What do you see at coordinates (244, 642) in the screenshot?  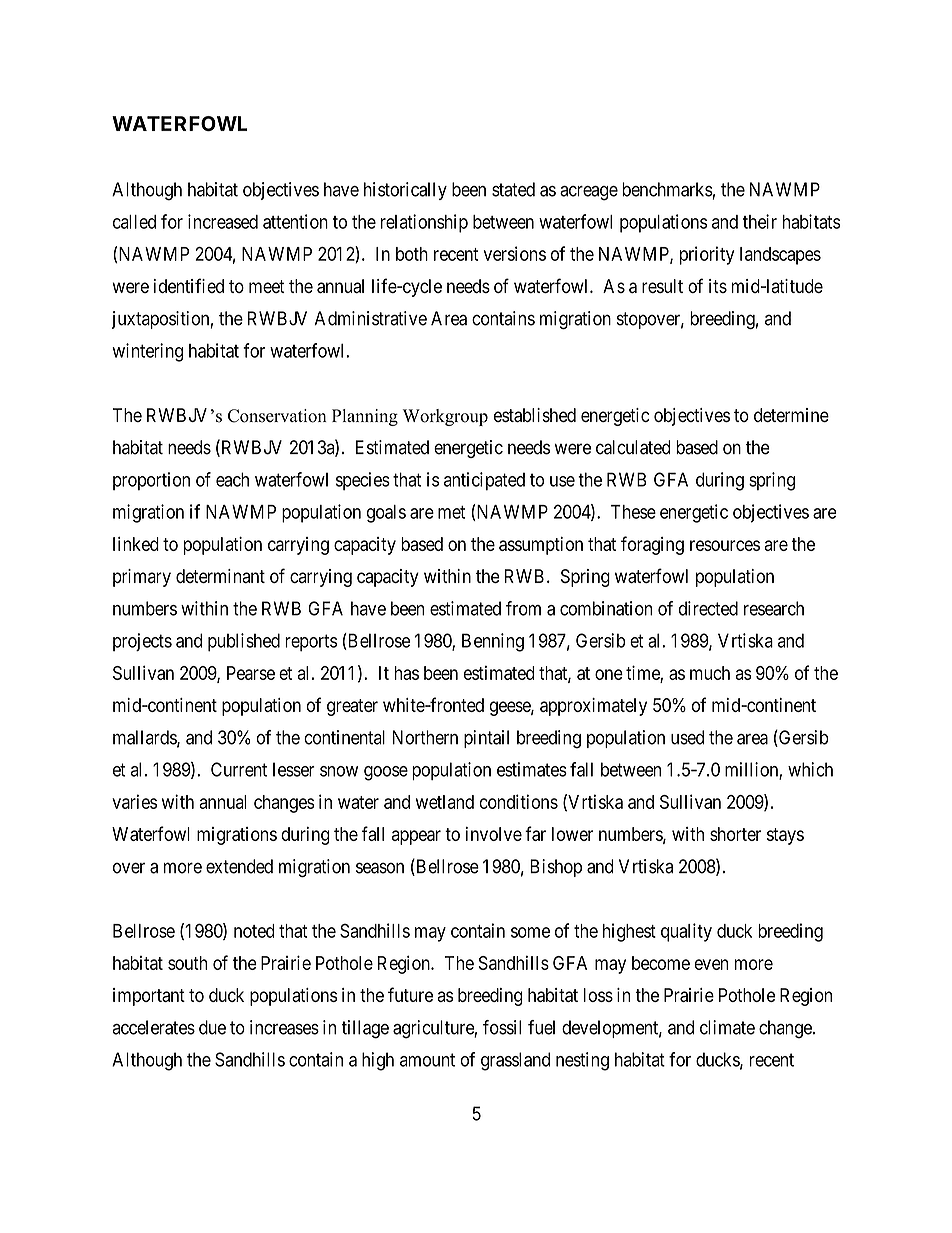 I see `published` at bounding box center [244, 642].
